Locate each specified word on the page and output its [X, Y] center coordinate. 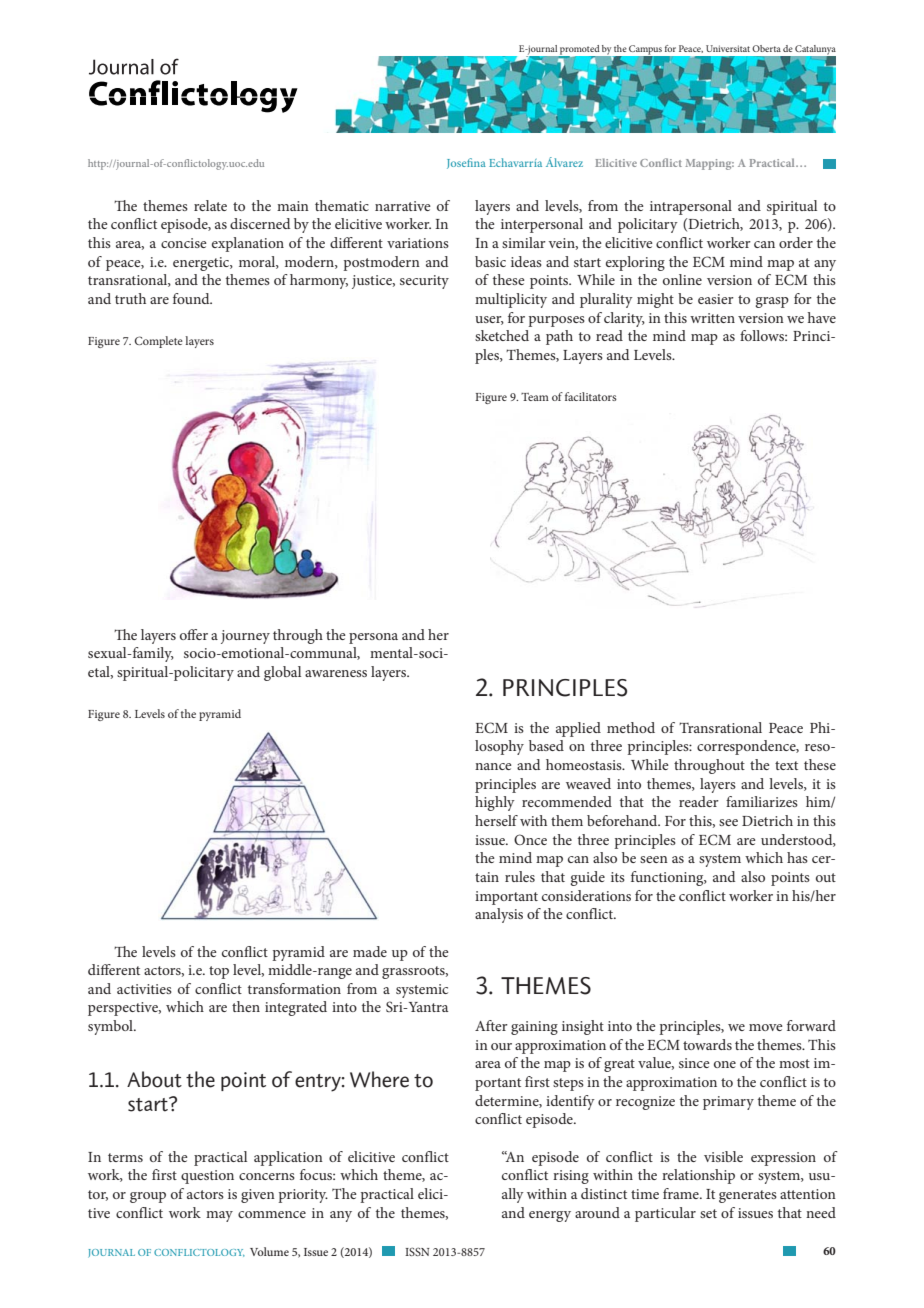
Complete [159, 342]
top [219, 972]
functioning [668, 878]
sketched [502, 335]
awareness [336, 673]
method [631, 727]
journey [245, 637]
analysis [499, 915]
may [219, 1216]
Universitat [728, 48]
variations [418, 243]
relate [210, 205]
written [712, 318]
